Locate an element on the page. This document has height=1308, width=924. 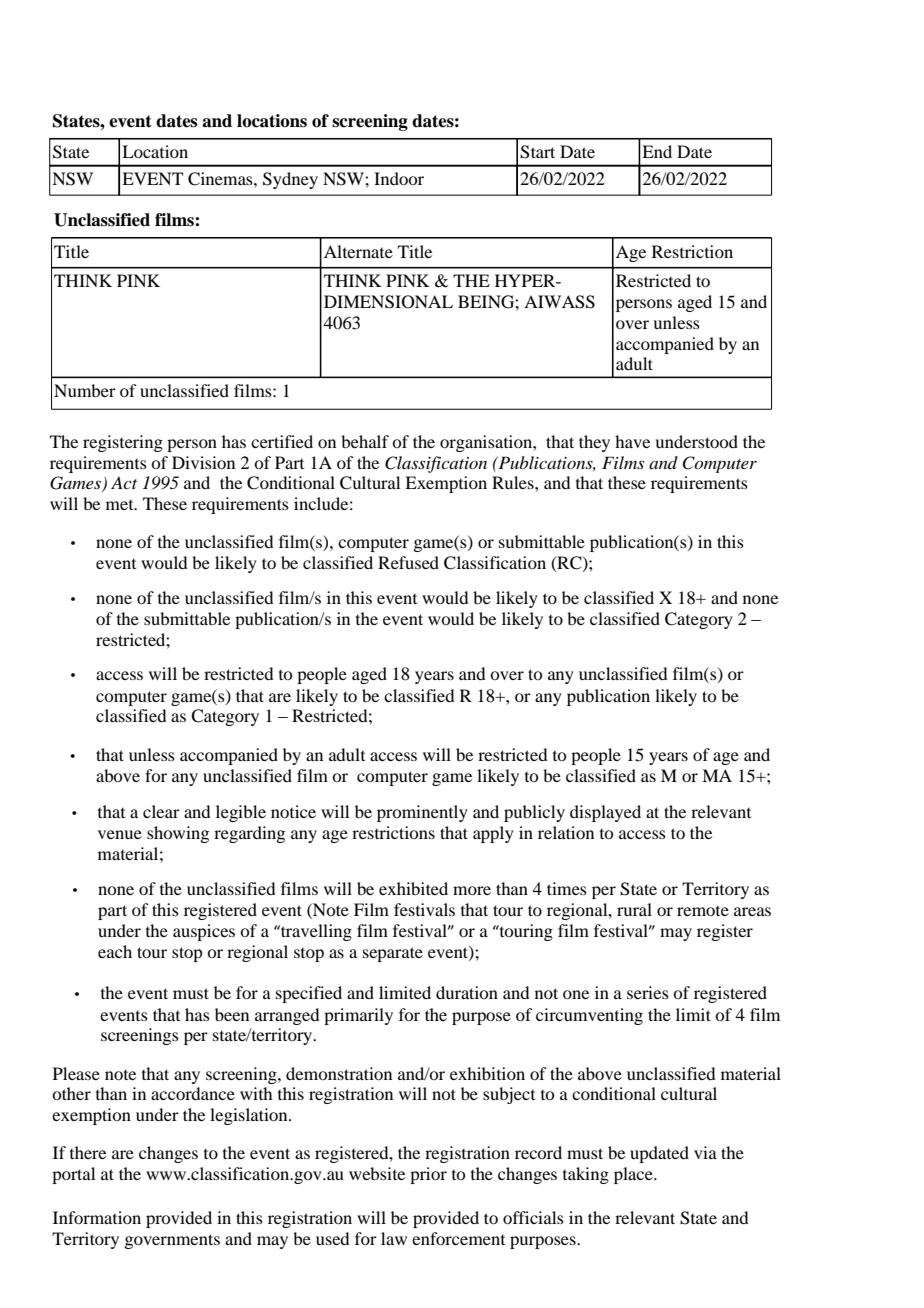
displayed is located at coordinates (605, 813).
